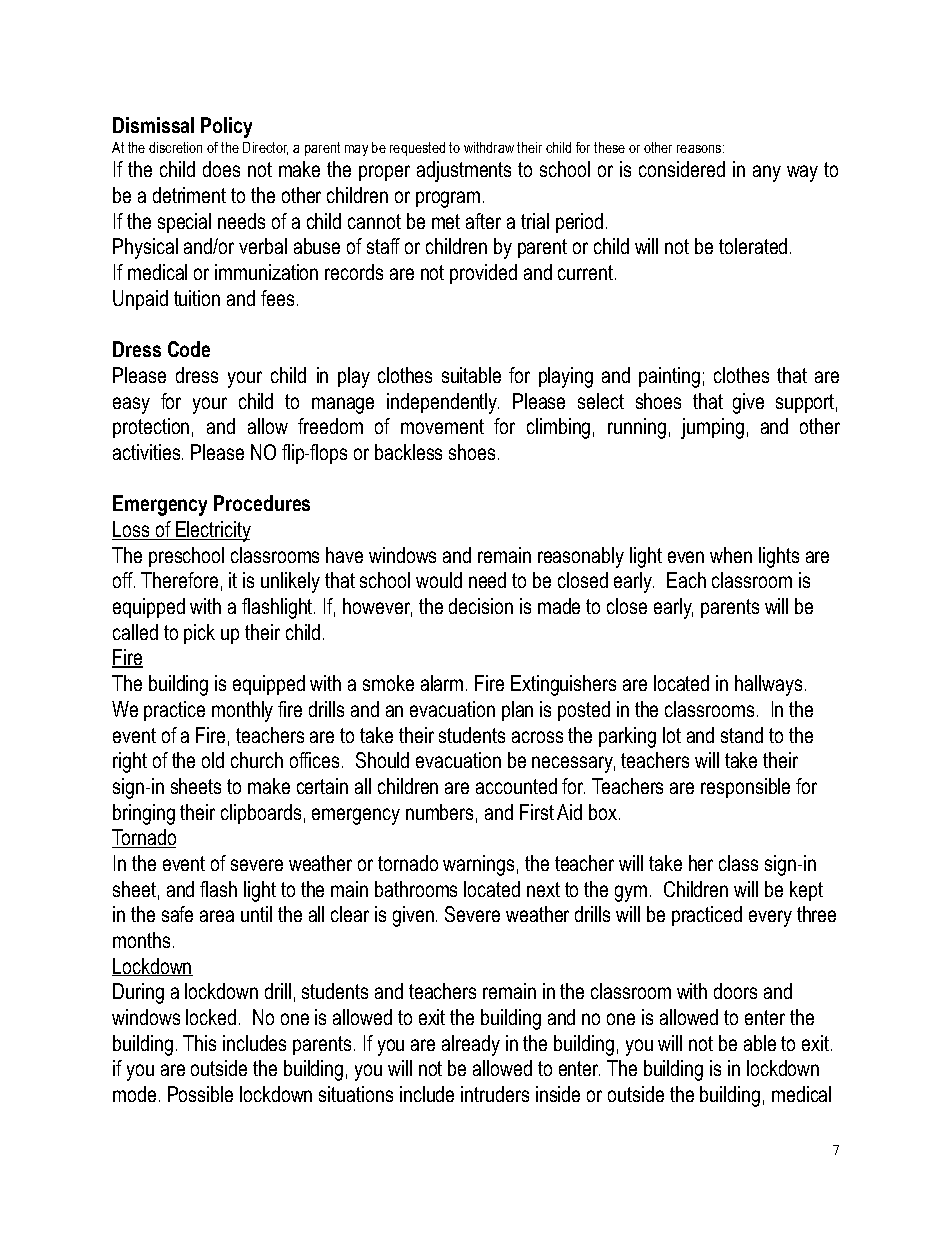  What do you see at coordinates (745, 788) in the document?
I see `responsible` at bounding box center [745, 788].
